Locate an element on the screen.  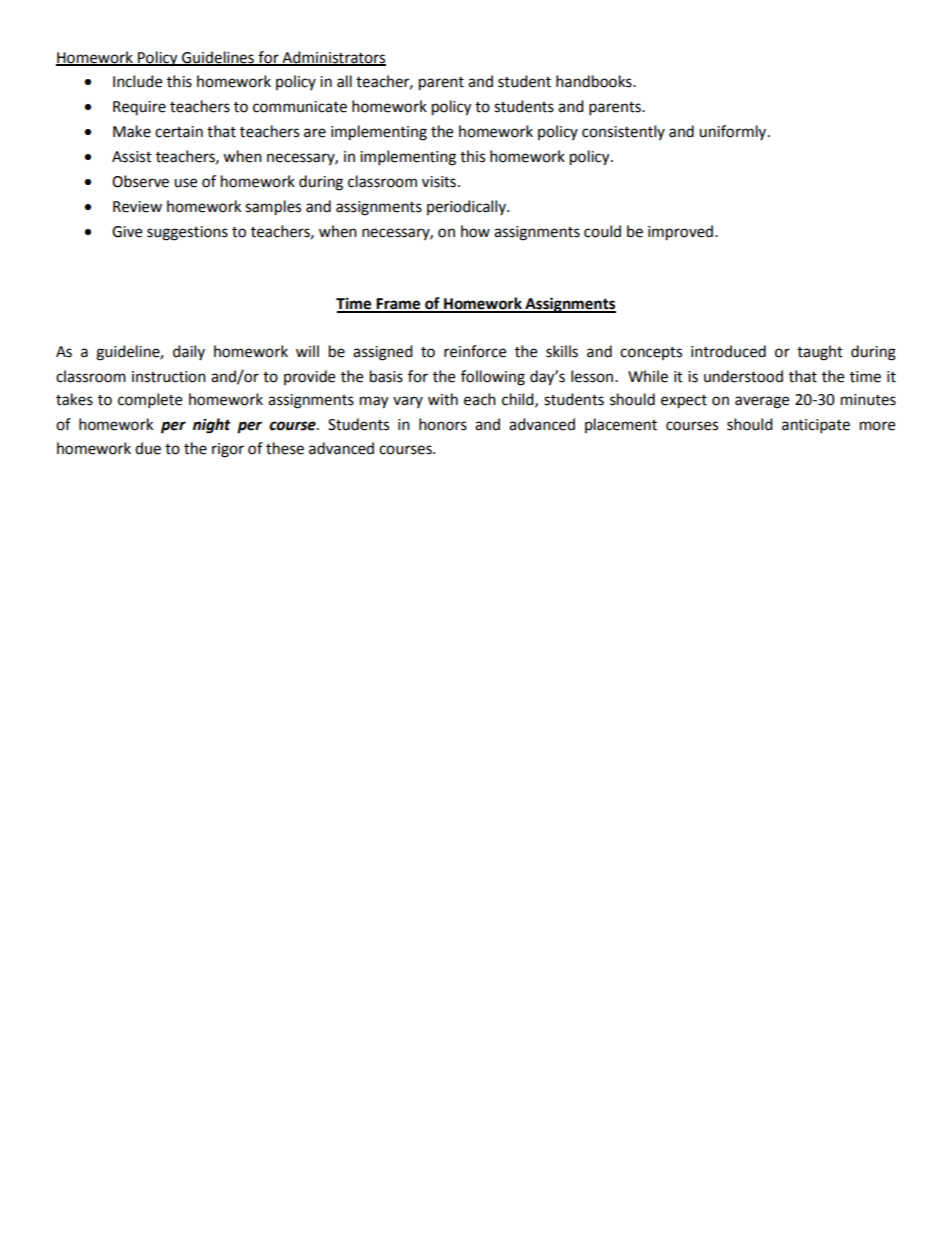
handbooks is located at coordinates (595, 81).
